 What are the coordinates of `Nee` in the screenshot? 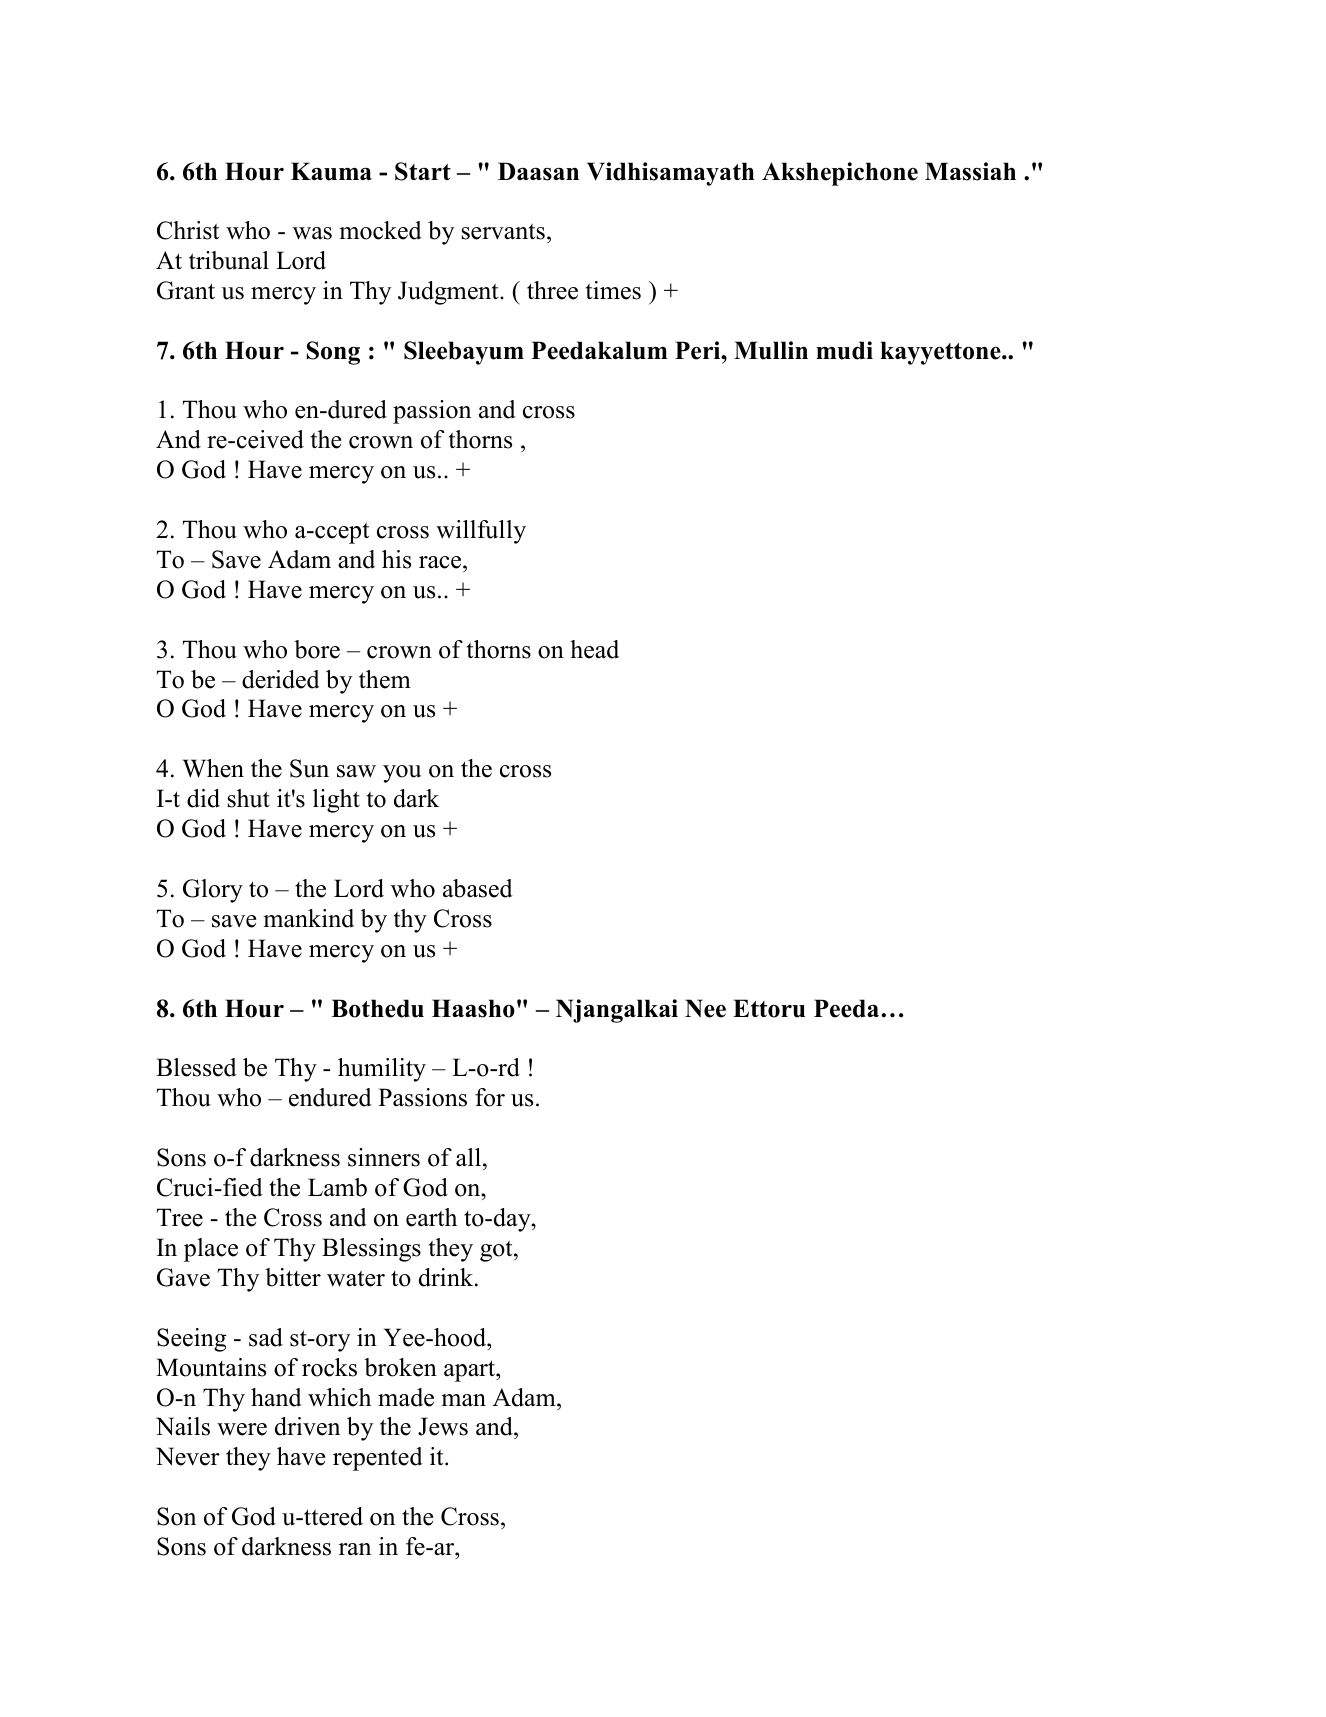 It's located at (705, 1008).
